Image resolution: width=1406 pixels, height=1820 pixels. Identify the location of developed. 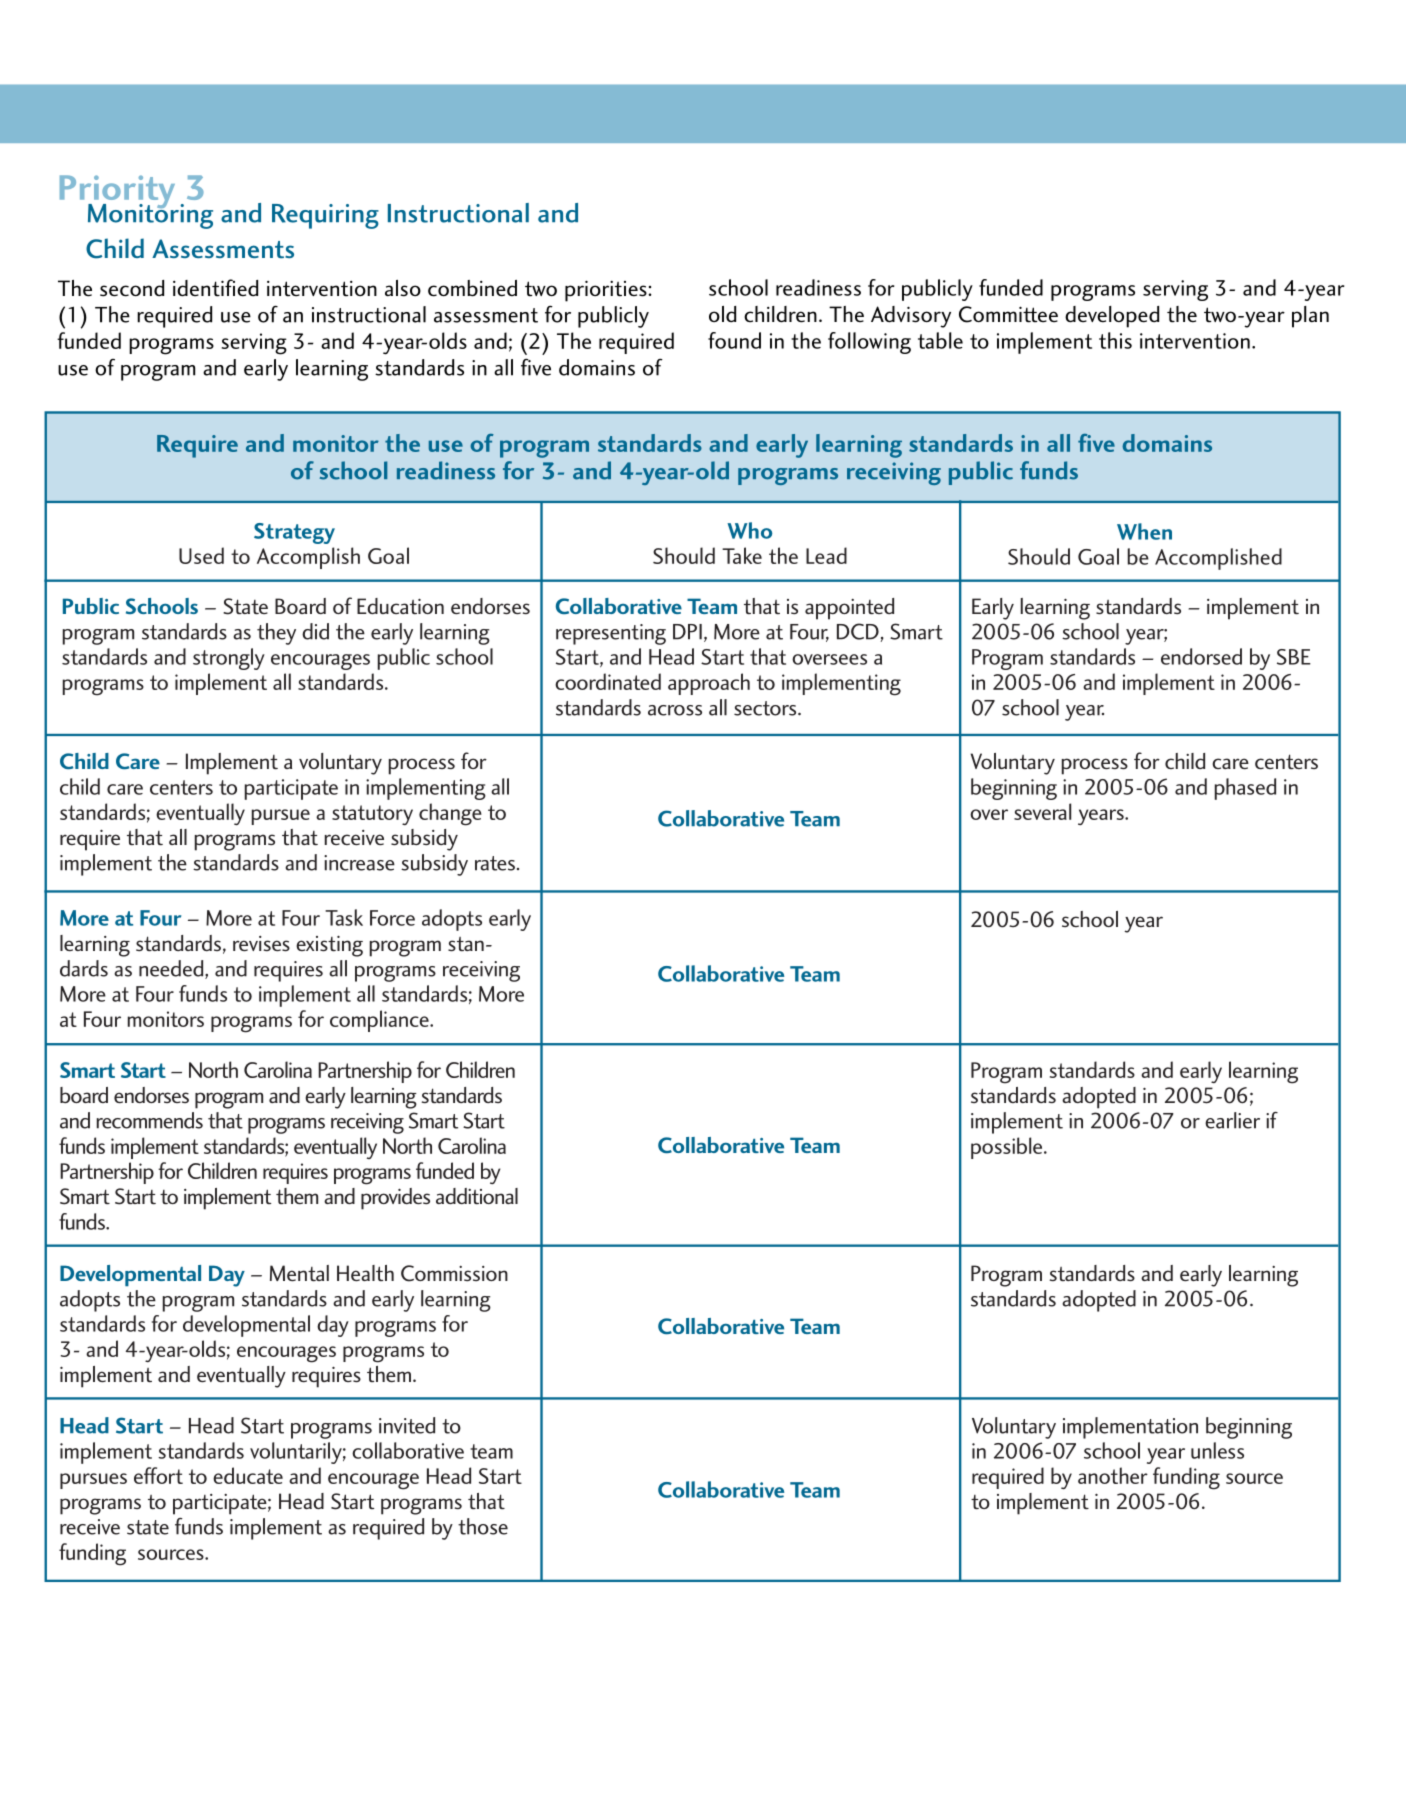
(1112, 317).
